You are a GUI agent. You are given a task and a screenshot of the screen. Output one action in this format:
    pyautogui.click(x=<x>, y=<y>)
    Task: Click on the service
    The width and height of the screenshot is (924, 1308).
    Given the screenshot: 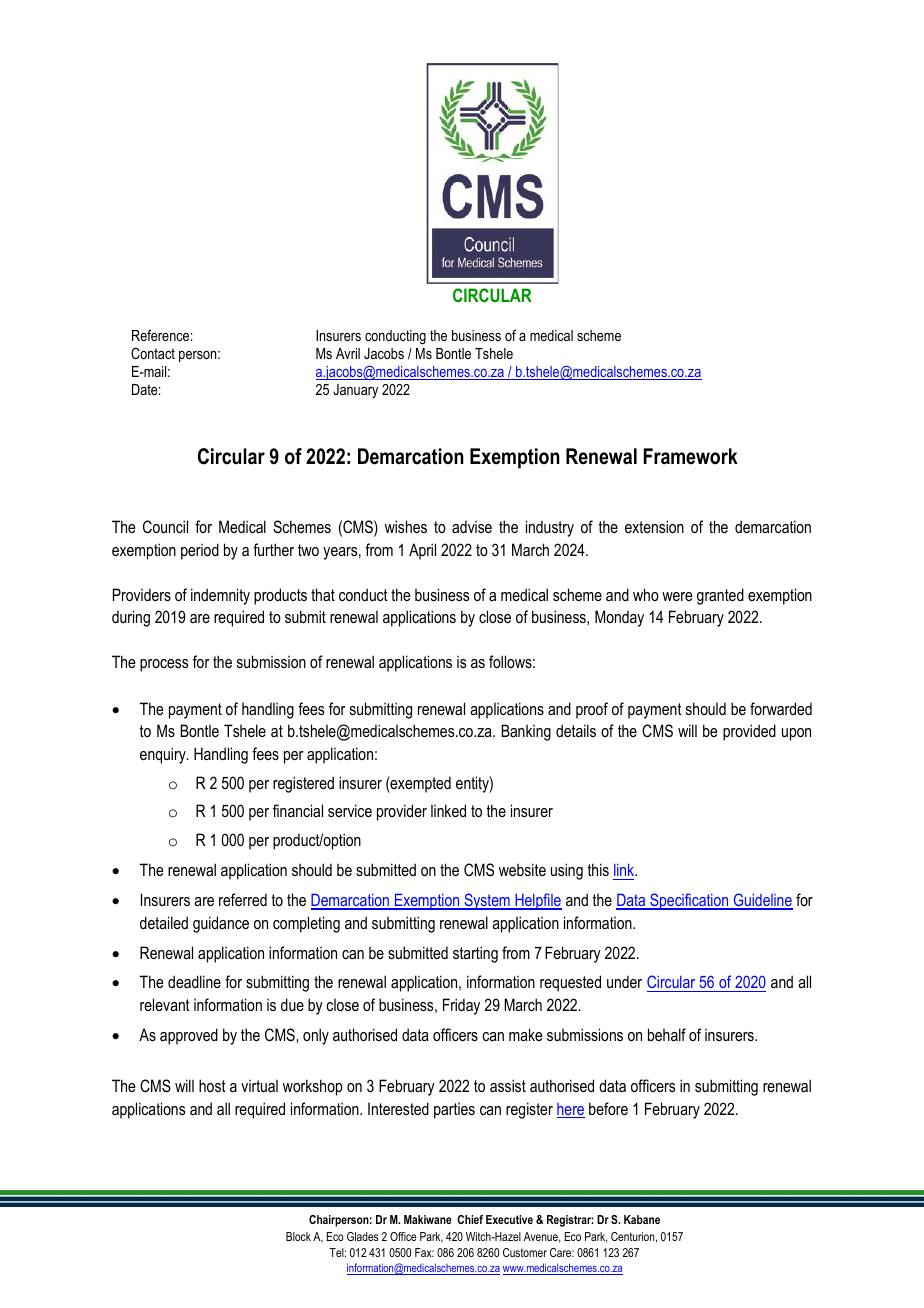 What is the action you would take?
    pyautogui.click(x=350, y=810)
